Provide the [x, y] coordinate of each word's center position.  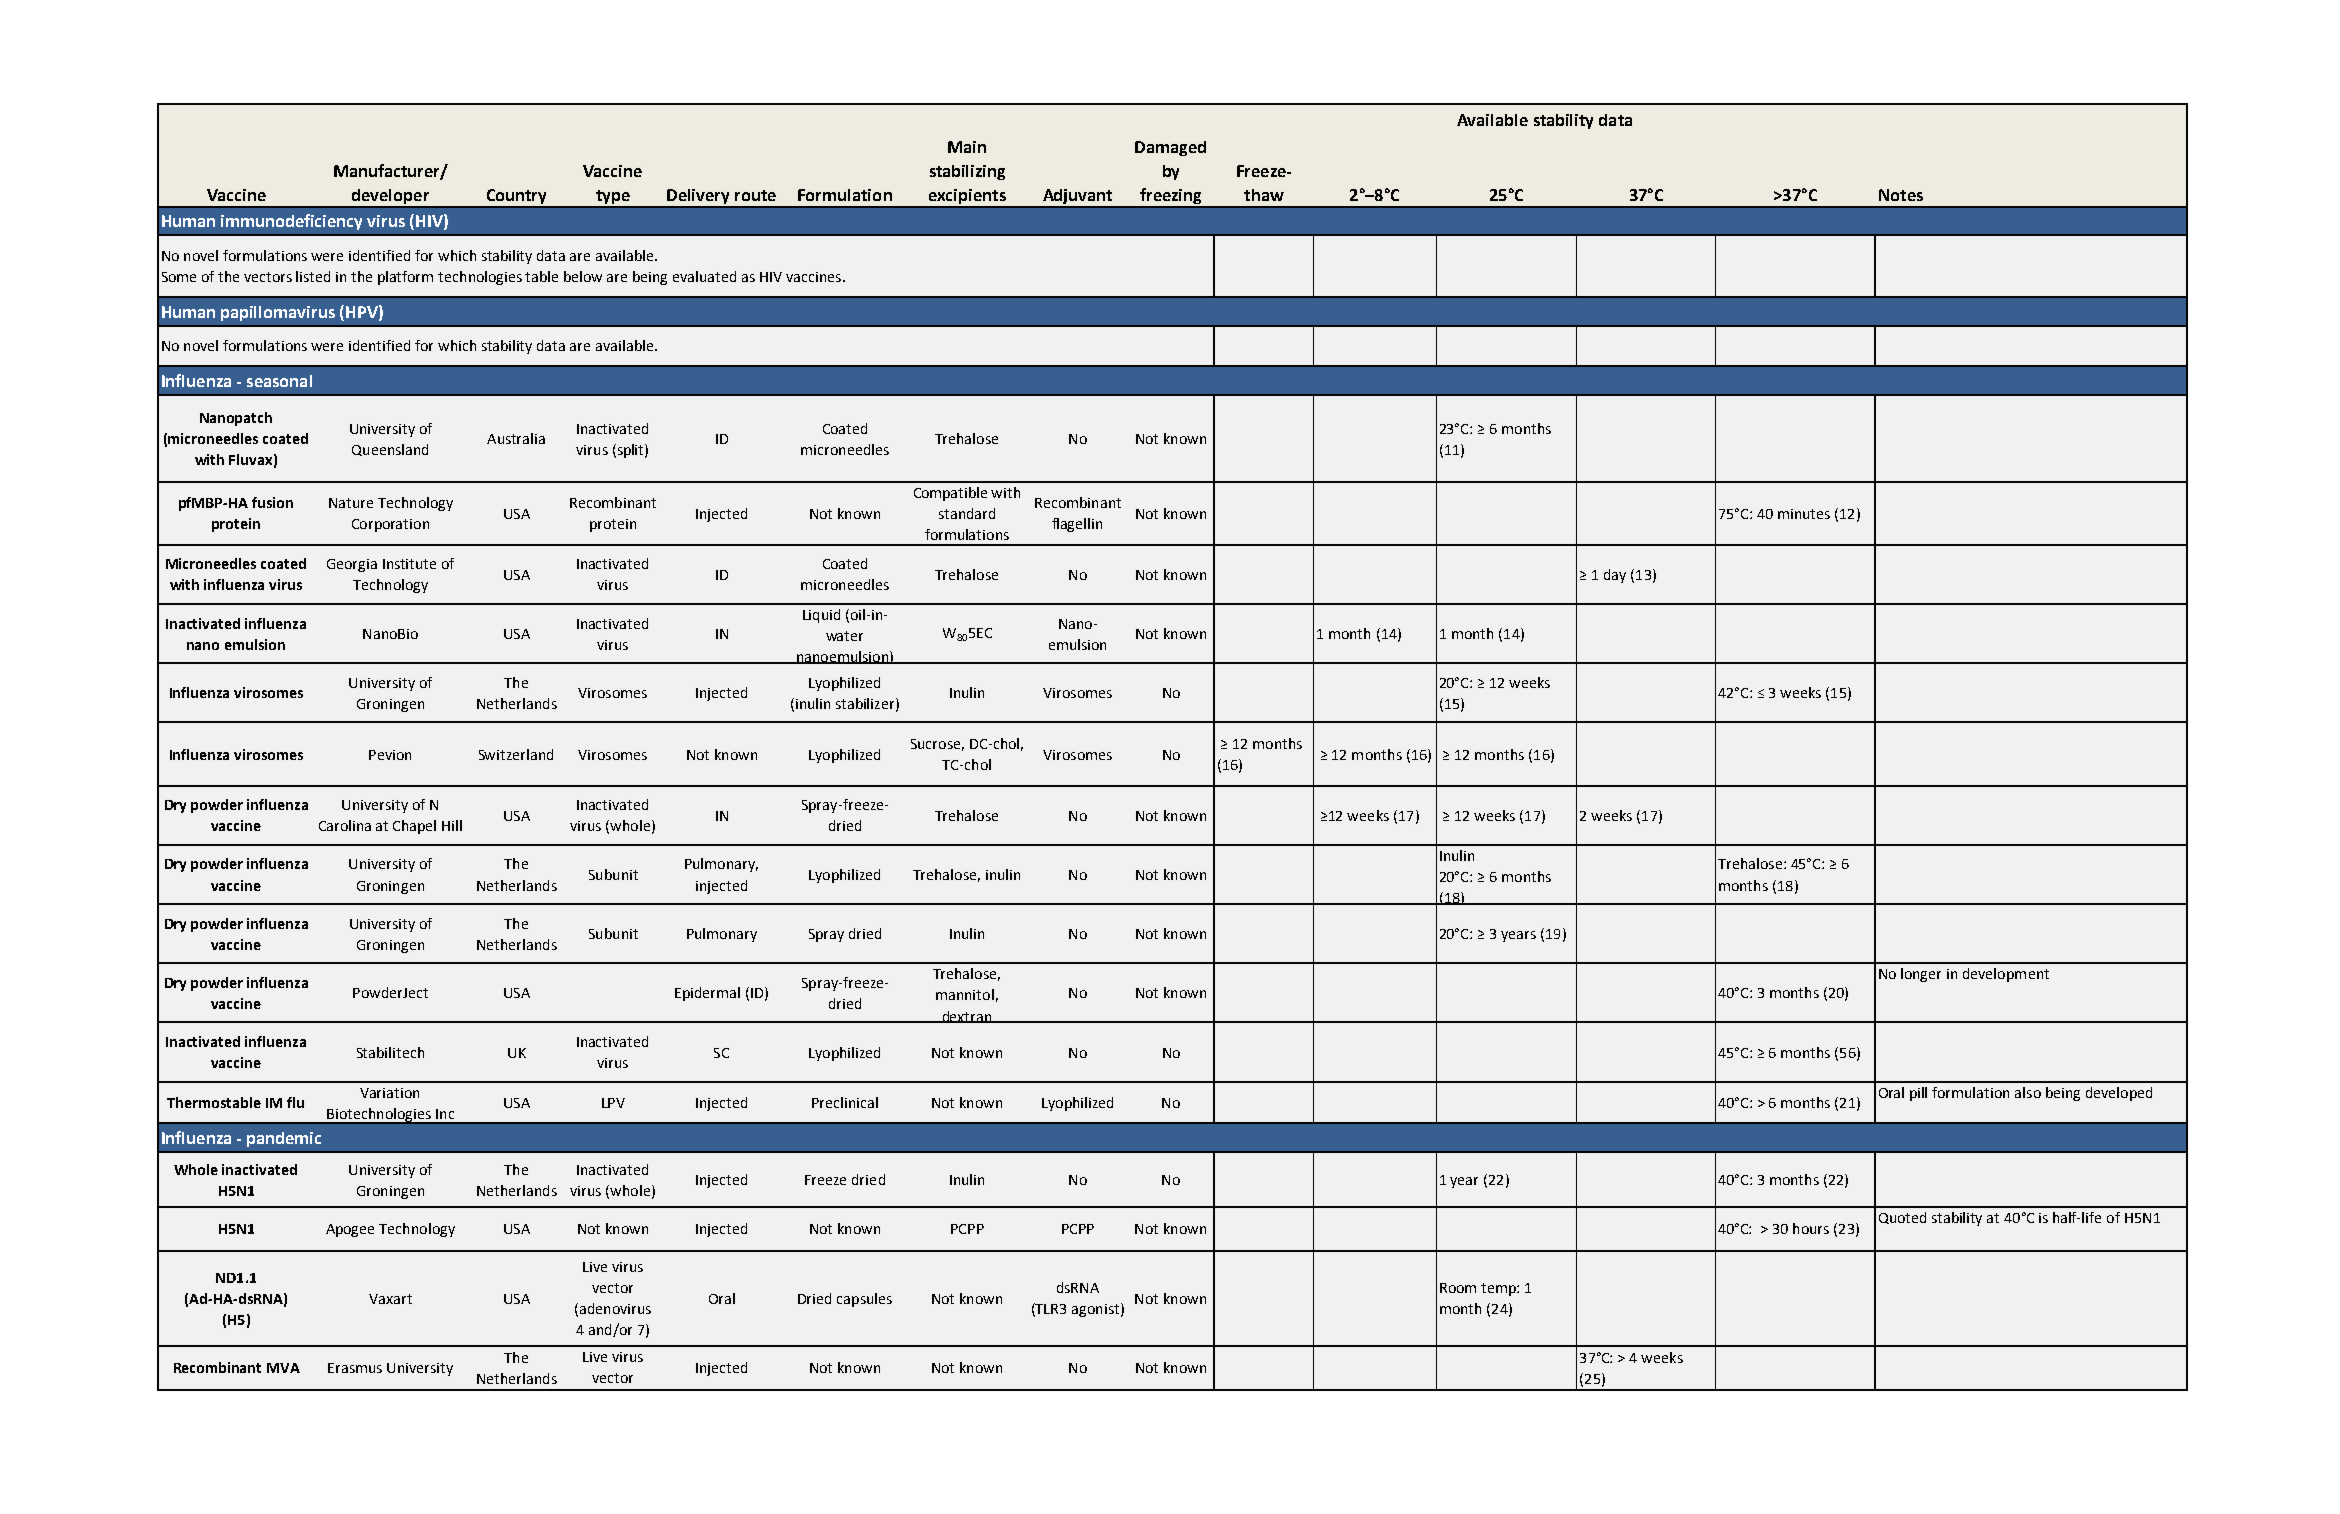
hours [1811, 1228]
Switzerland [516, 754]
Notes [1901, 195]
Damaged [1170, 148]
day [1615, 576]
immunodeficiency [291, 222]
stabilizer [866, 704]
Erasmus [355, 1368]
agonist [1095, 1310]
